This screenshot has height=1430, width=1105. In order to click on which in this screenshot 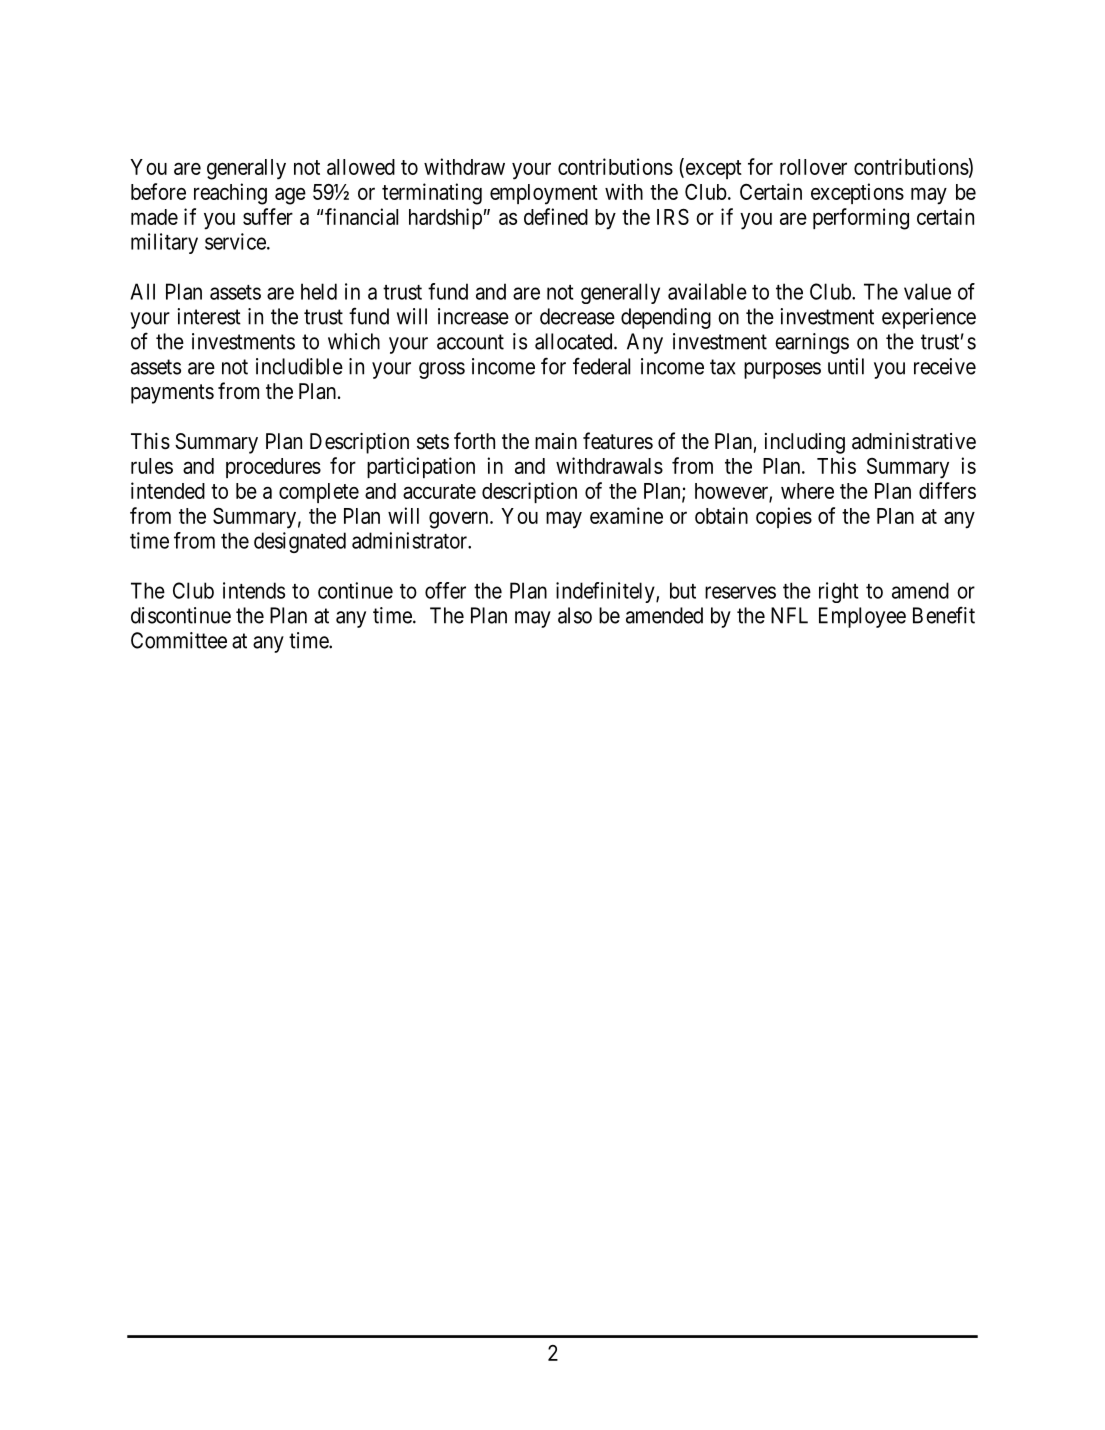, I will do `click(354, 341)`.
